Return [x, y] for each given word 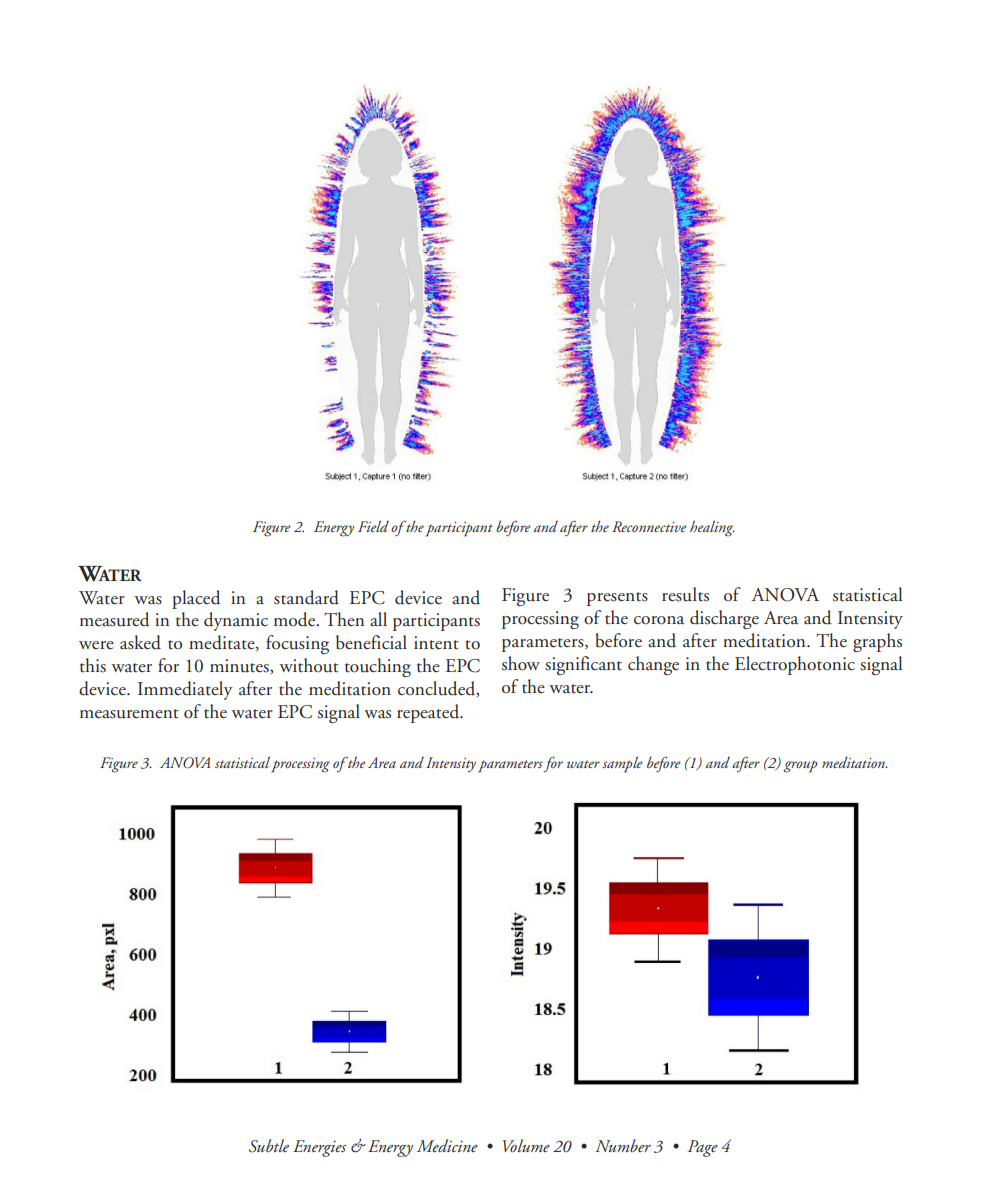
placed [196, 599]
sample [622, 765]
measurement [129, 714]
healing [712, 528]
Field [373, 526]
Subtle [269, 1146]
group [800, 766]
